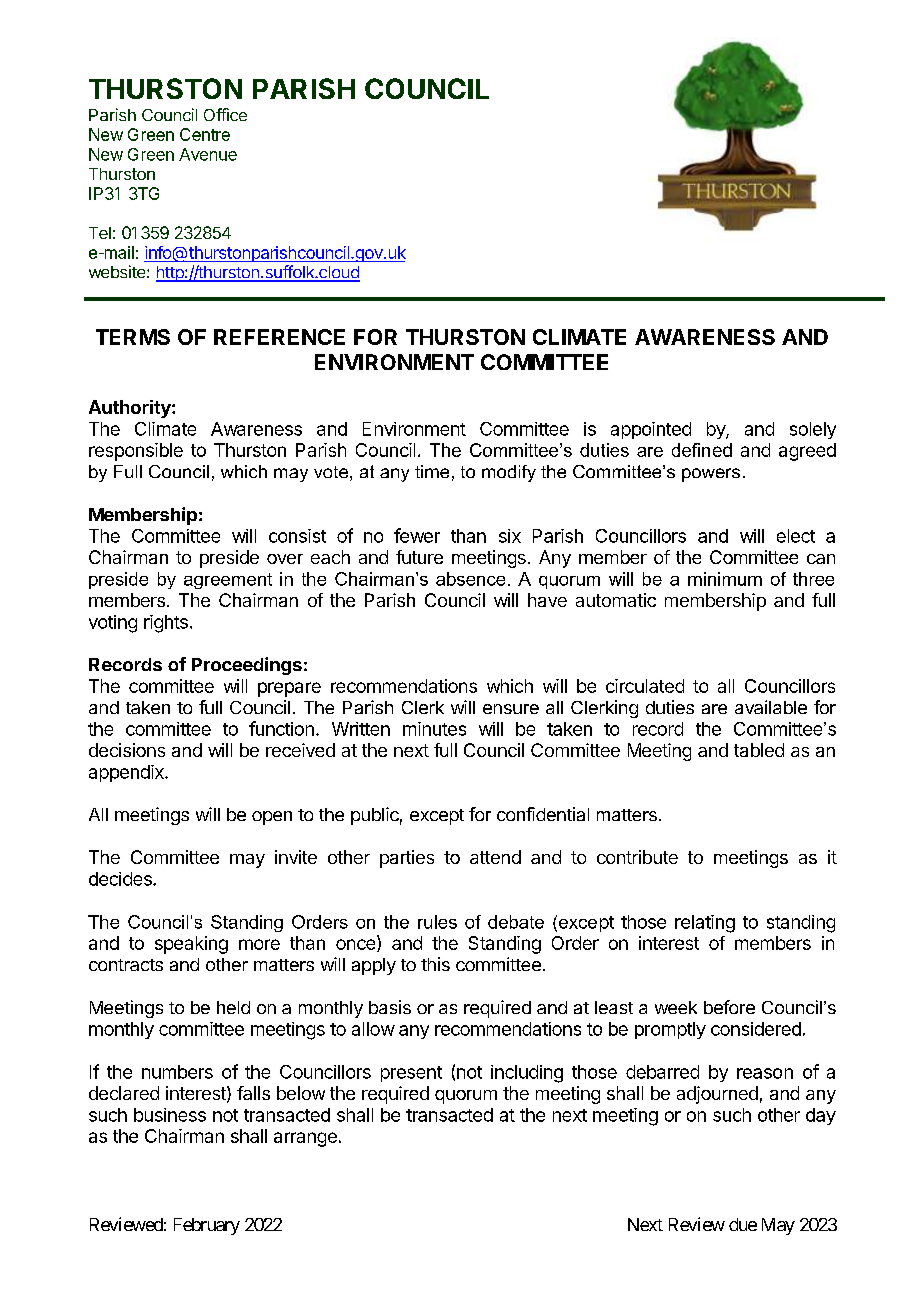 The image size is (924, 1308). What do you see at coordinates (702, 450) in the screenshot?
I see `defined` at bounding box center [702, 450].
